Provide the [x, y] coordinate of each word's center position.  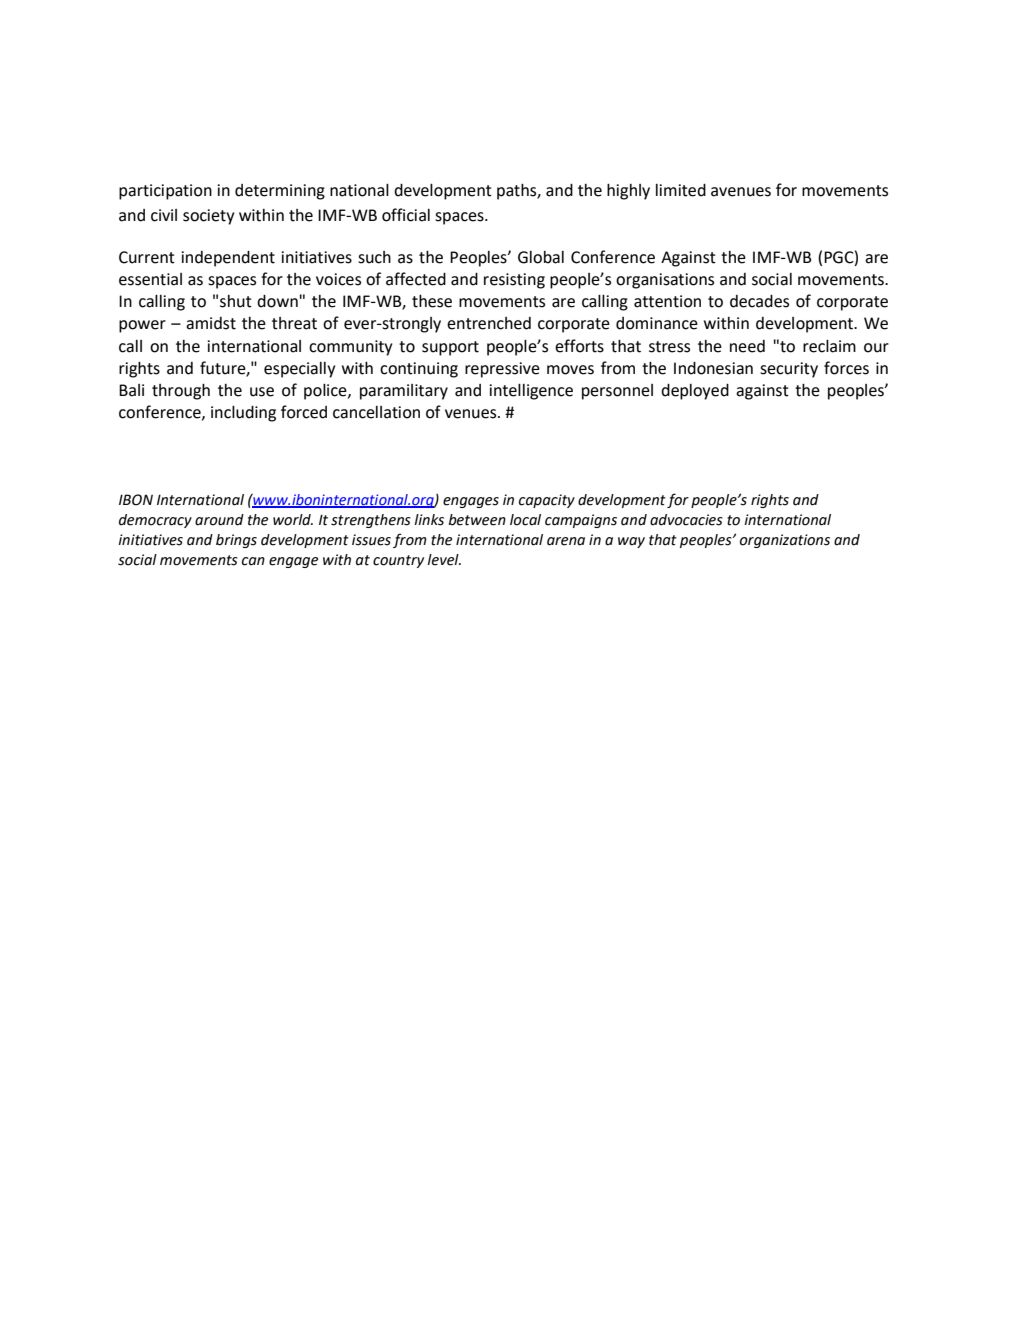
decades [759, 301]
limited [681, 190]
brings [236, 541]
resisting [514, 281]
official [406, 215]
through [181, 392]
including [243, 414]
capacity [547, 501]
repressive [502, 370]
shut [236, 301]
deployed [695, 392]
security [789, 370]
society [208, 217]
